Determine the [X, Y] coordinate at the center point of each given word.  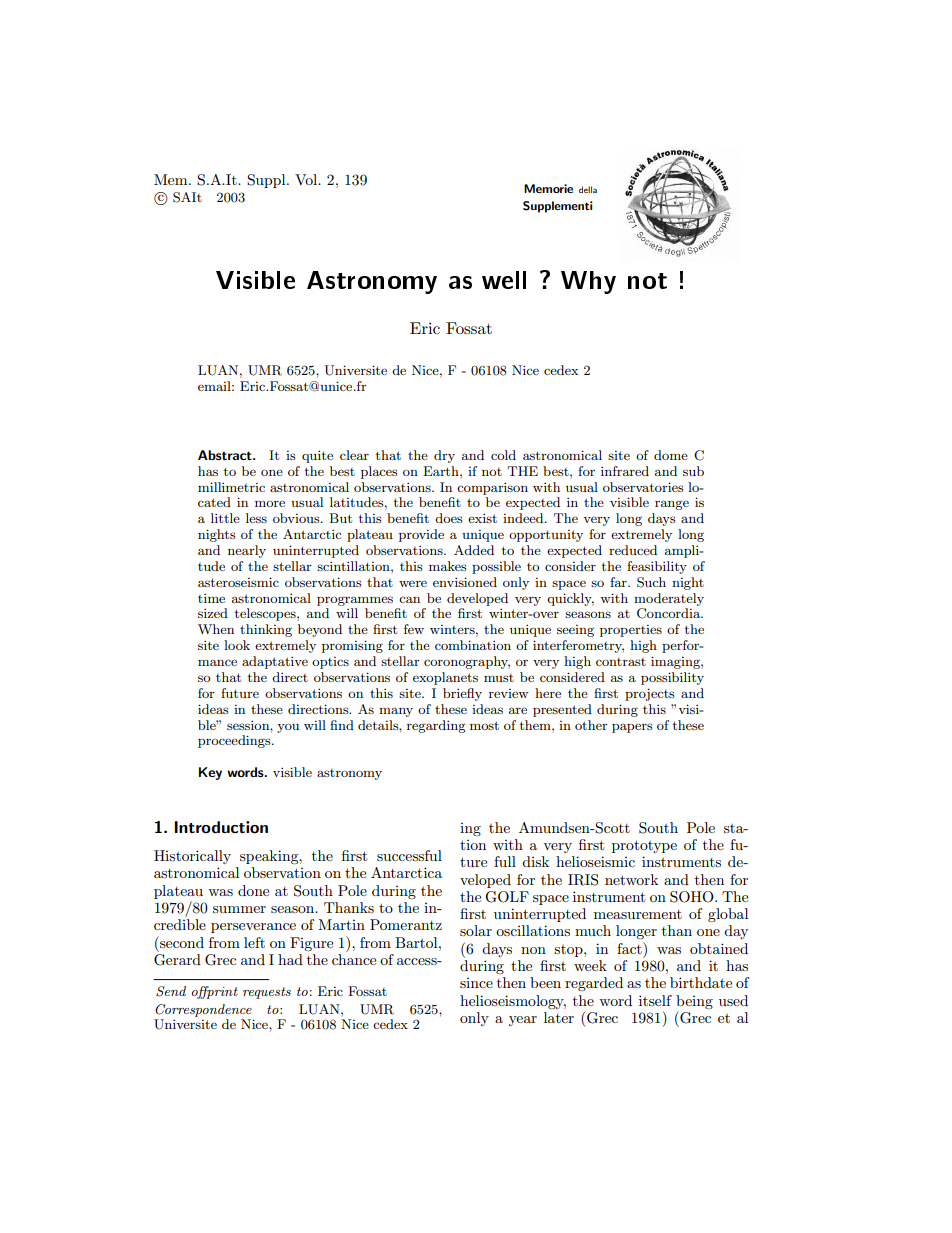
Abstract [226, 455]
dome [671, 455]
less [256, 518]
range [672, 505]
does [449, 518]
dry [444, 456]
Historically [192, 857]
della [588, 189]
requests [267, 993]
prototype [644, 846]
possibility [672, 678]
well [504, 280]
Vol [307, 179]
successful [409, 855]
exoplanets [445, 678]
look [237, 645]
